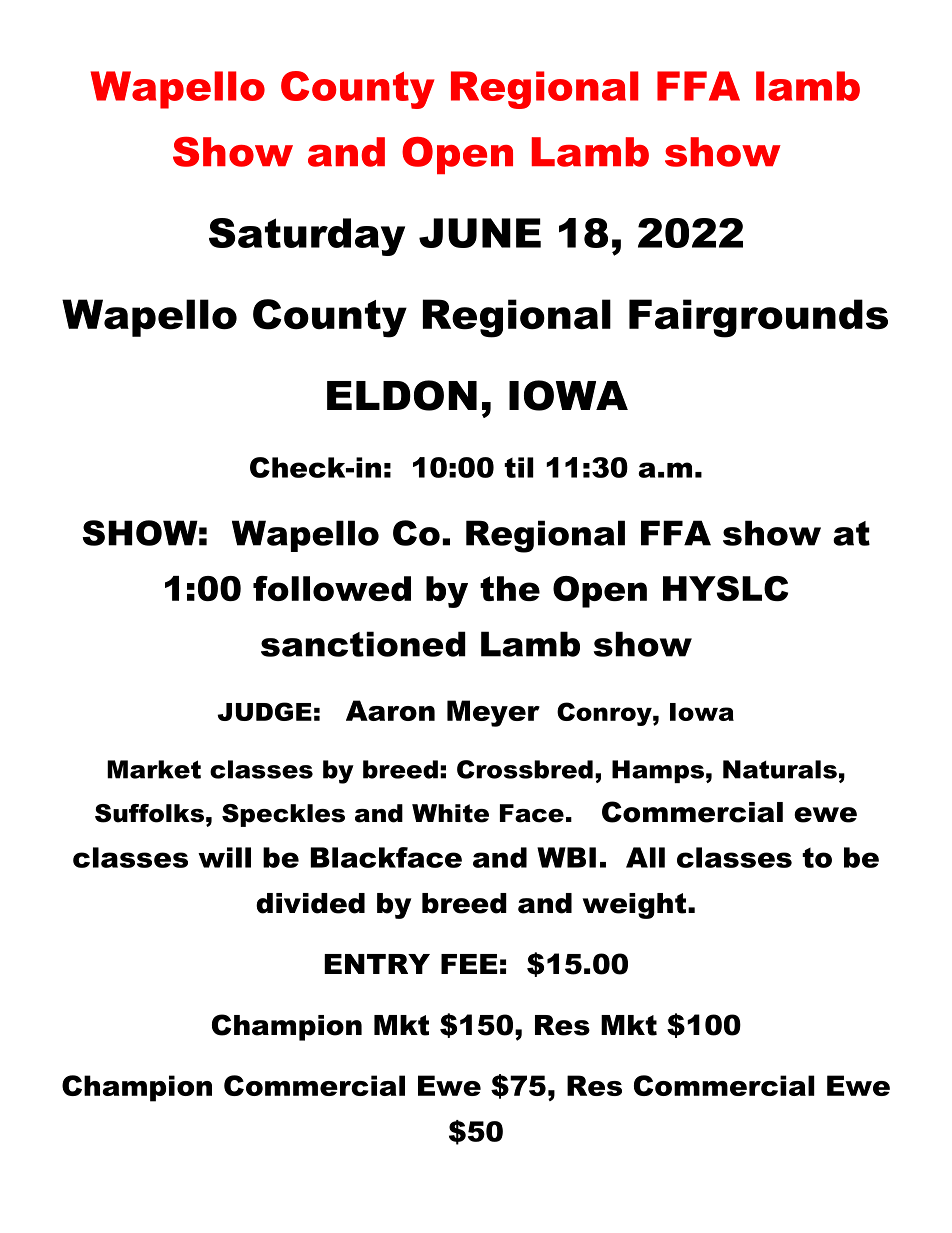  I want to click on til, so click(519, 467).
